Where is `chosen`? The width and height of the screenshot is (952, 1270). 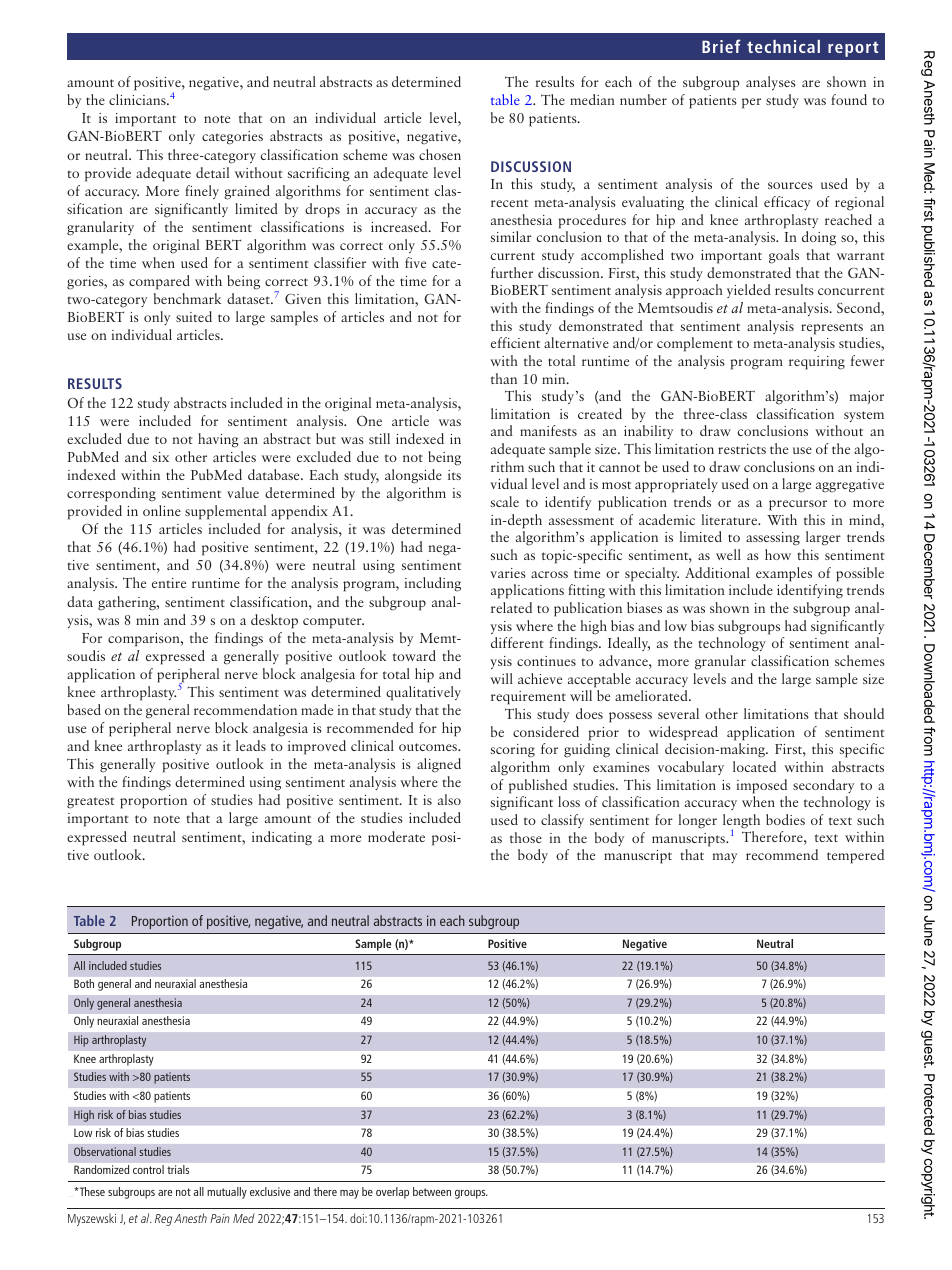 chosen is located at coordinates (440, 154).
